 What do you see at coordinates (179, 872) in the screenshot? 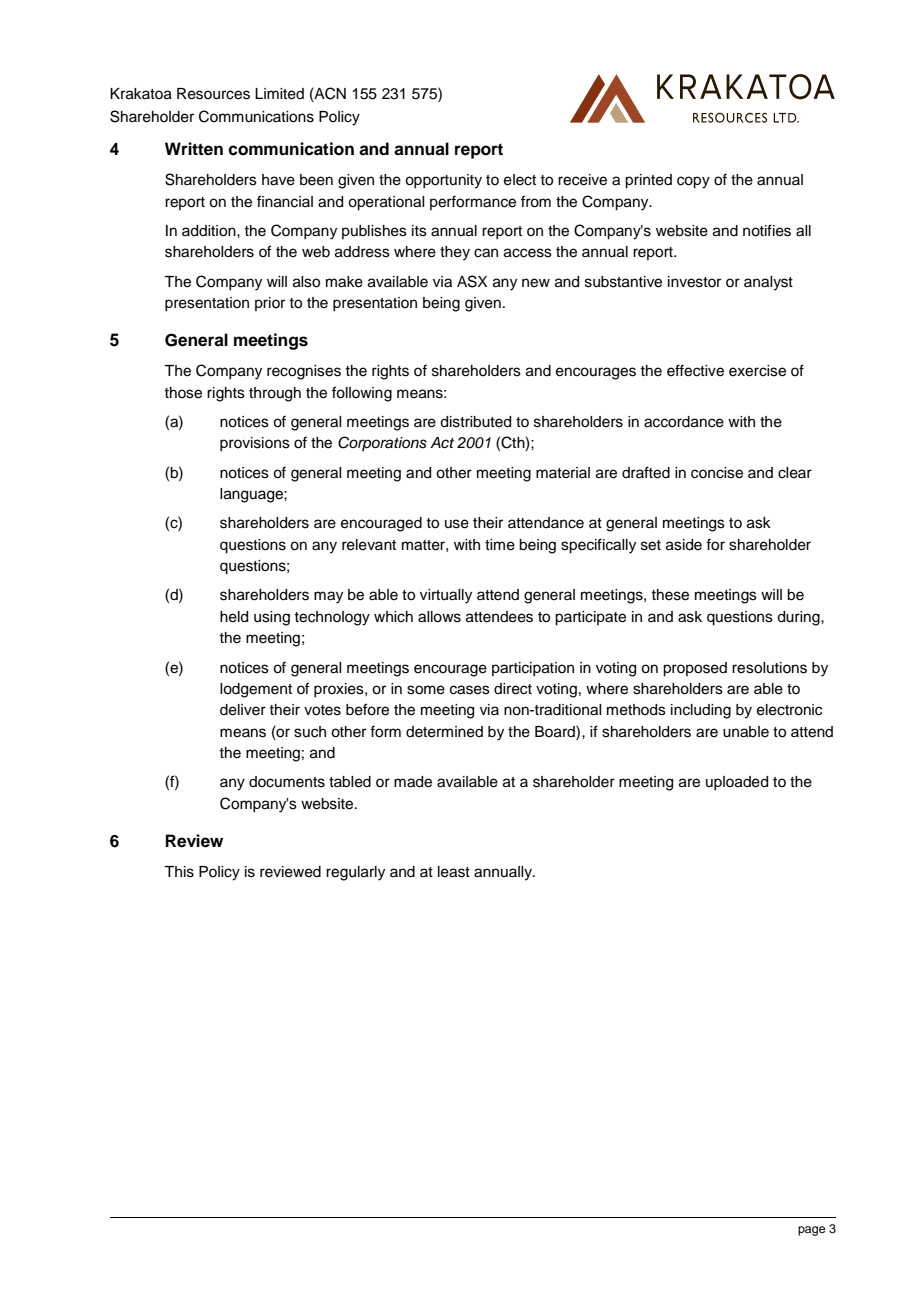
I see `This` at bounding box center [179, 872].
